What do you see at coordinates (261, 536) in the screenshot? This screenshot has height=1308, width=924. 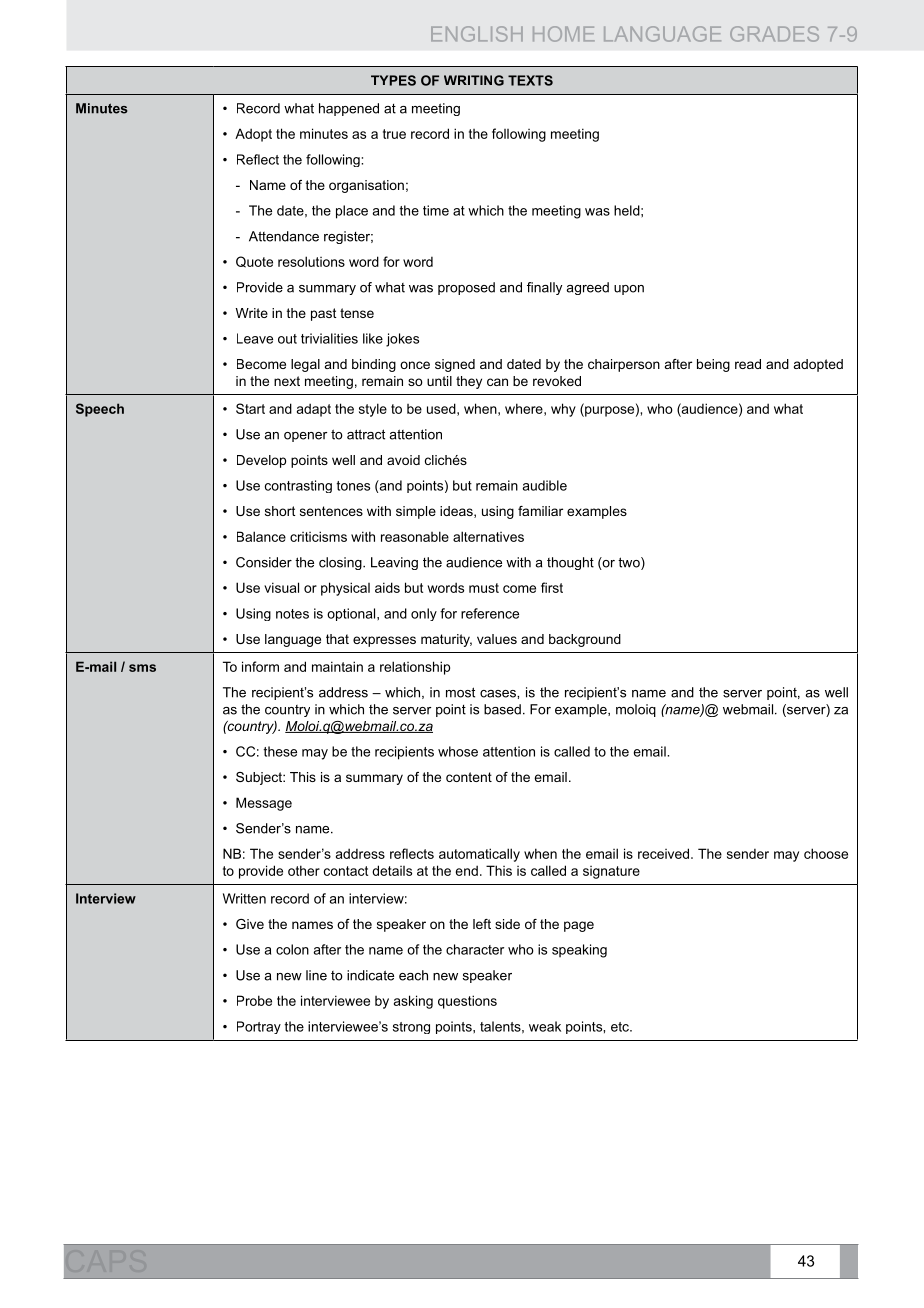 I see `Balance` at bounding box center [261, 536].
